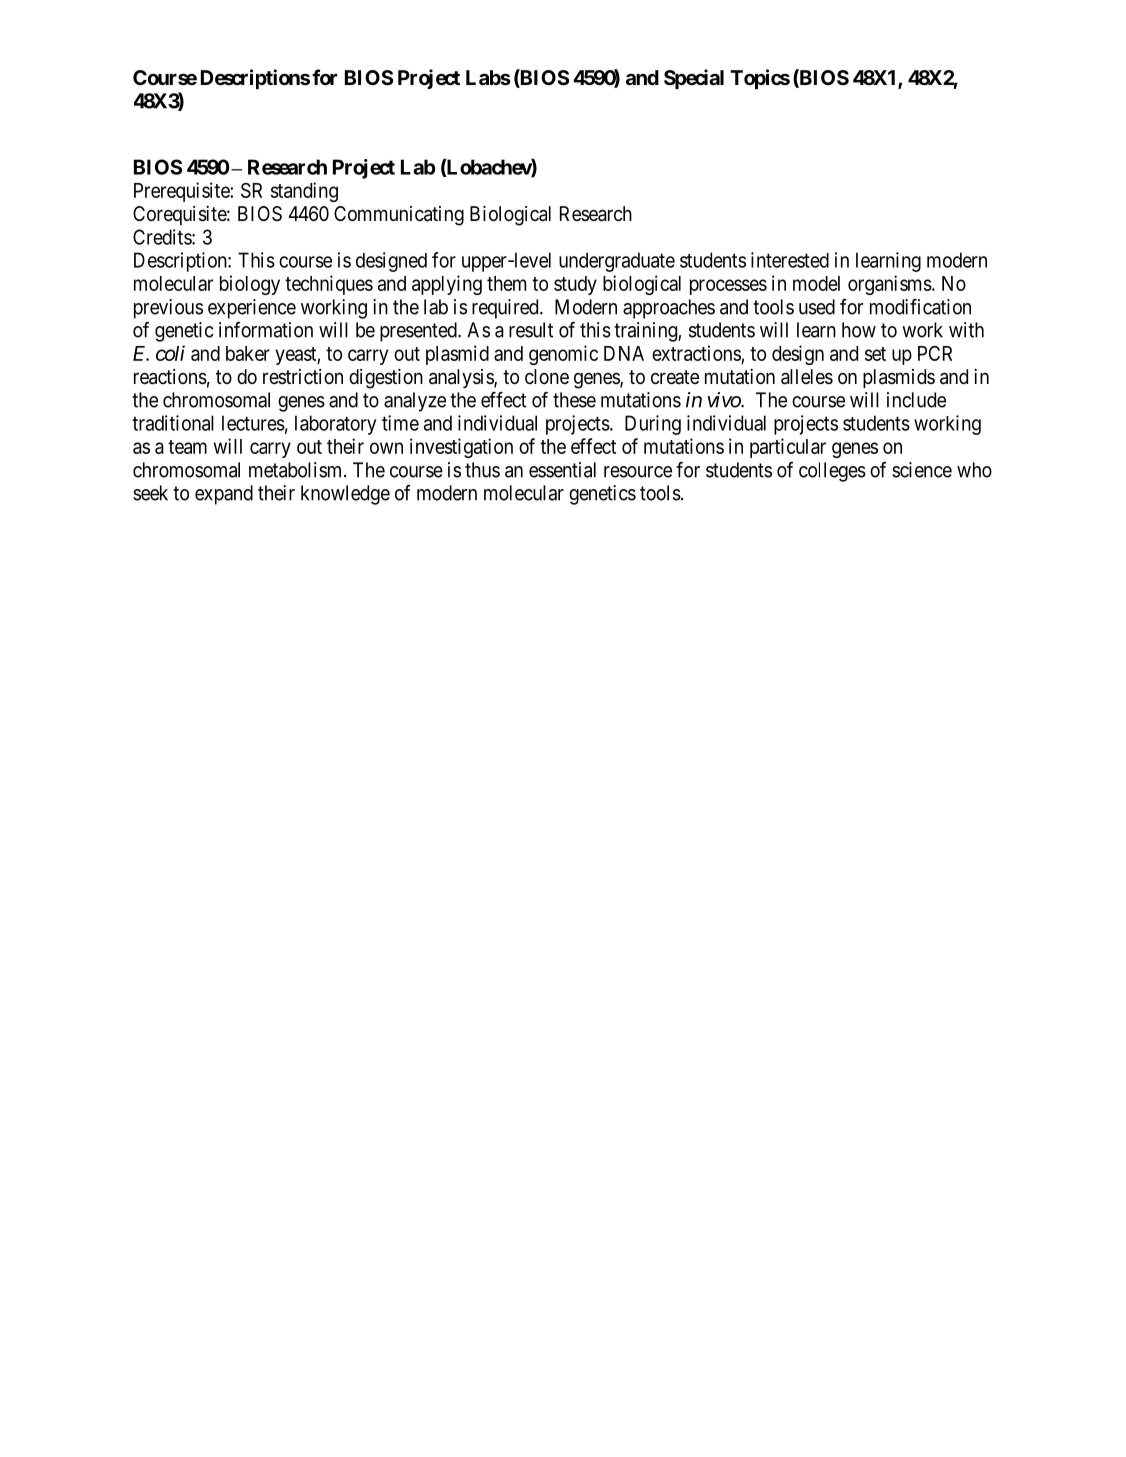 The width and height of the screenshot is (1126, 1457). Describe the element at coordinates (224, 495) in the screenshot. I see `expand` at that location.
